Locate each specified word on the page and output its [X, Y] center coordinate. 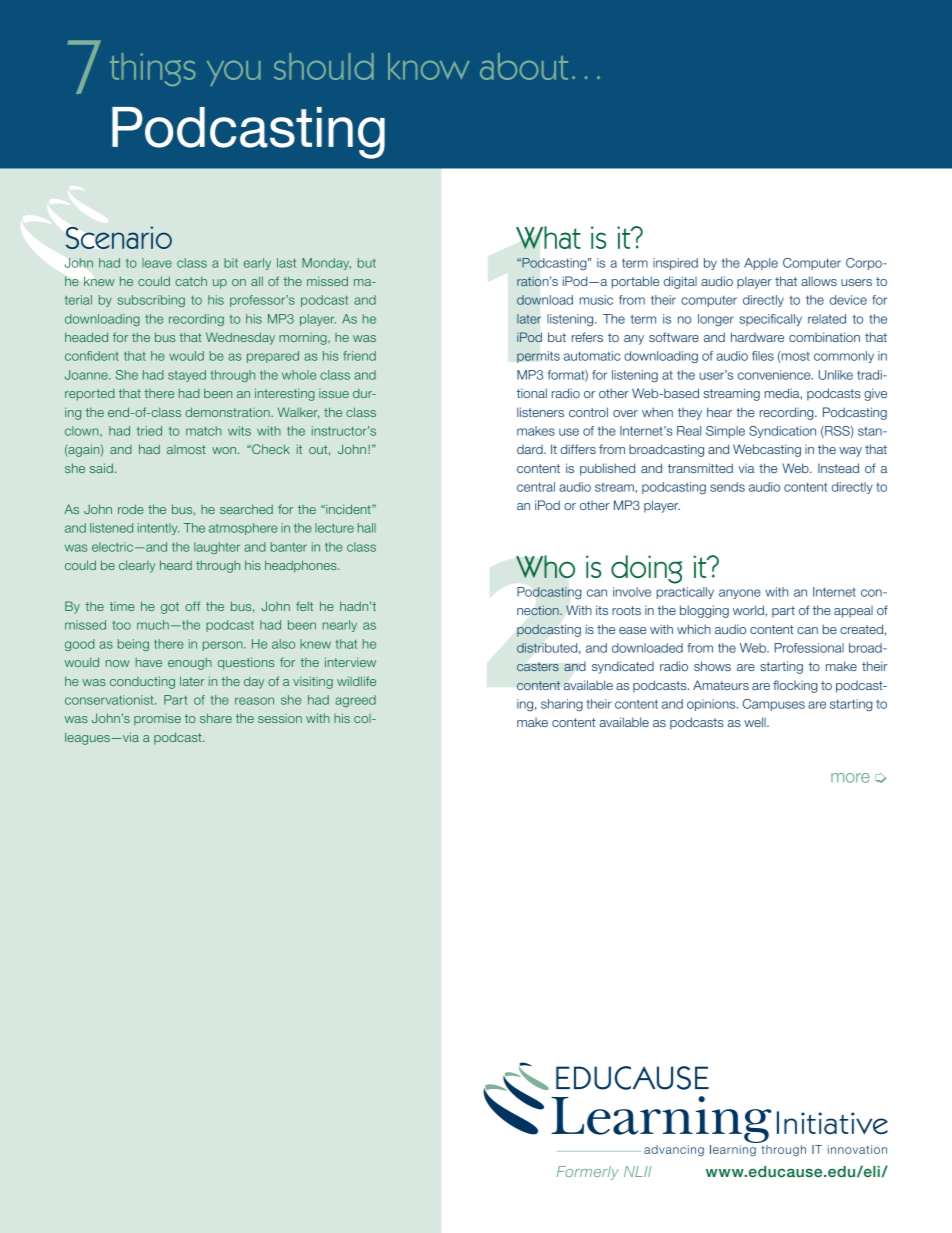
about [524, 66]
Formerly [588, 1173]
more [850, 778]
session [280, 718]
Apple [761, 264]
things [153, 69]
